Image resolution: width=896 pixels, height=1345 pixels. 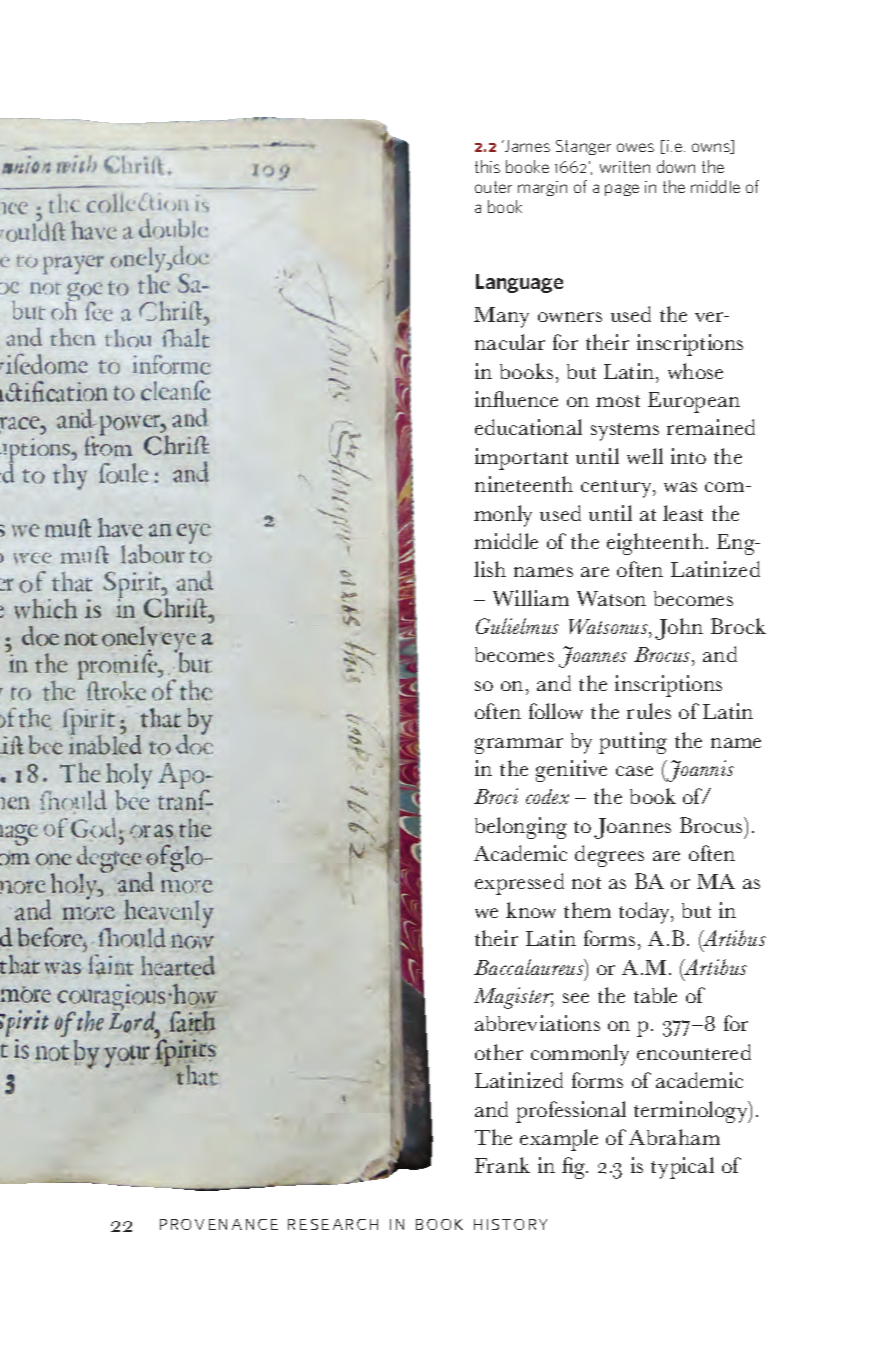 What do you see at coordinates (676, 166) in the image?
I see `down` at bounding box center [676, 166].
